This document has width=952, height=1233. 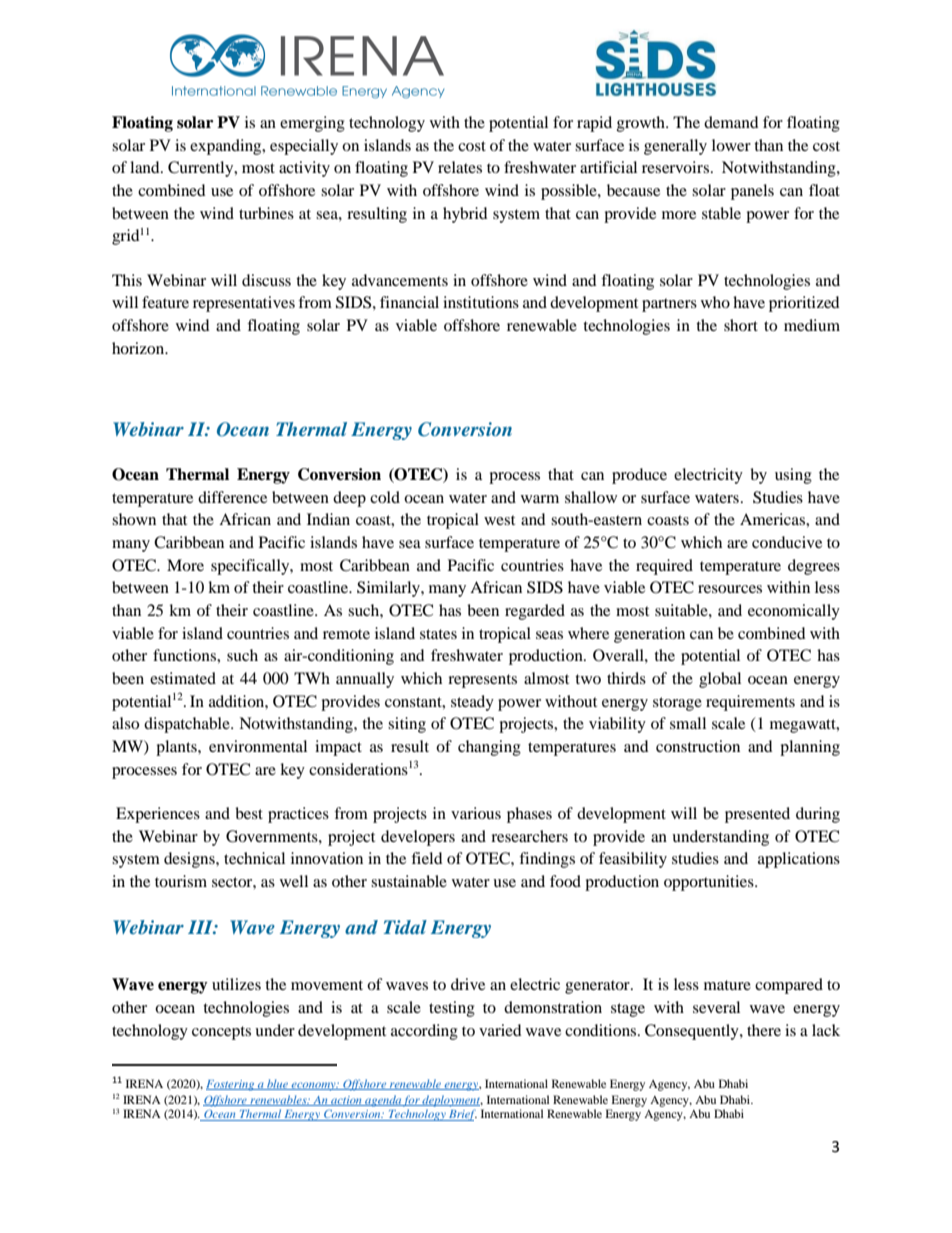 What do you see at coordinates (231, 1085) in the document?
I see `Fostering` at bounding box center [231, 1085].
